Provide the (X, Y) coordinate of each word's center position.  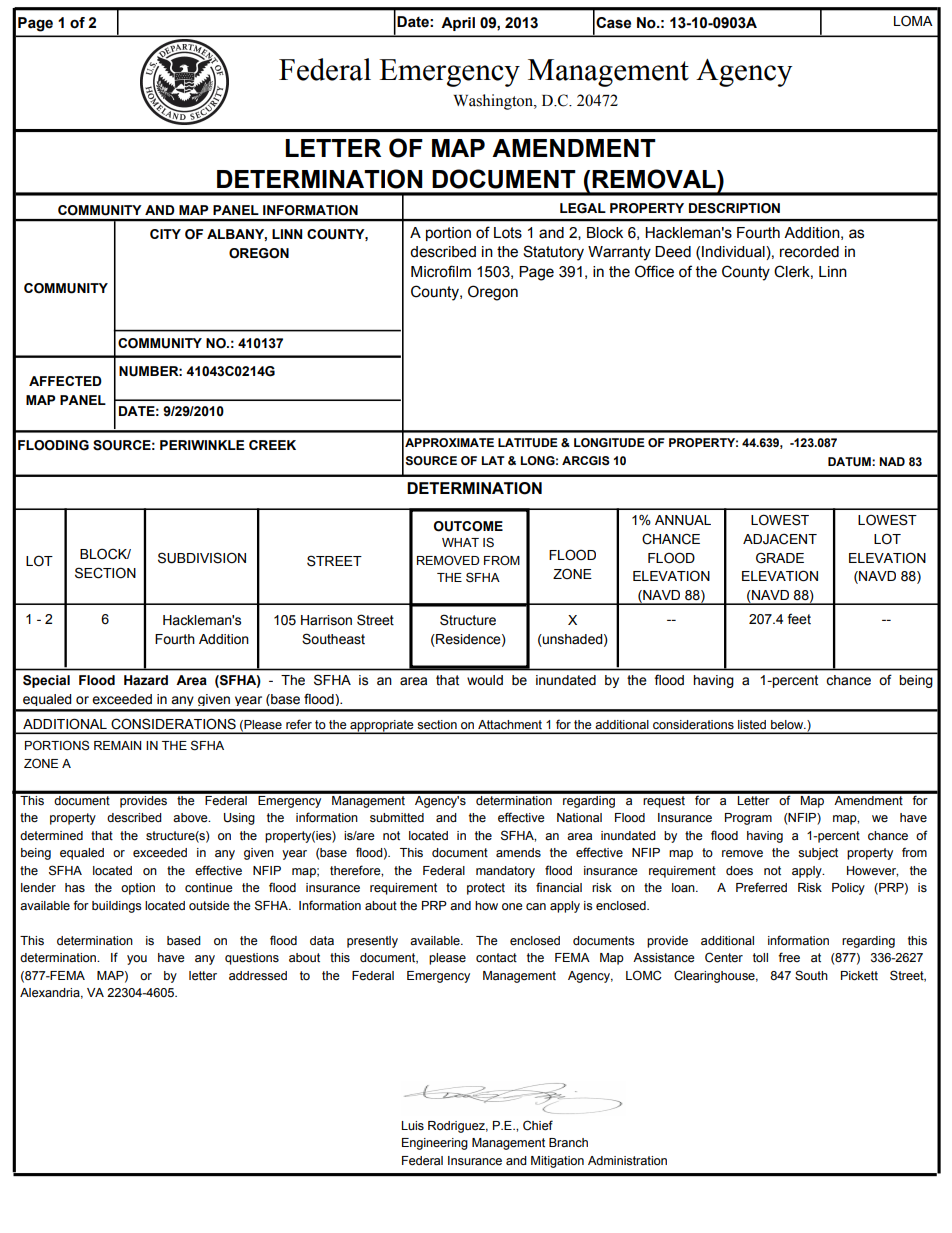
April (458, 24)
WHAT (460, 542)
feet (799, 619)
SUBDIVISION (202, 558)
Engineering (435, 1144)
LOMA (913, 20)
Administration (627, 1161)
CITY (165, 234)
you (137, 960)
